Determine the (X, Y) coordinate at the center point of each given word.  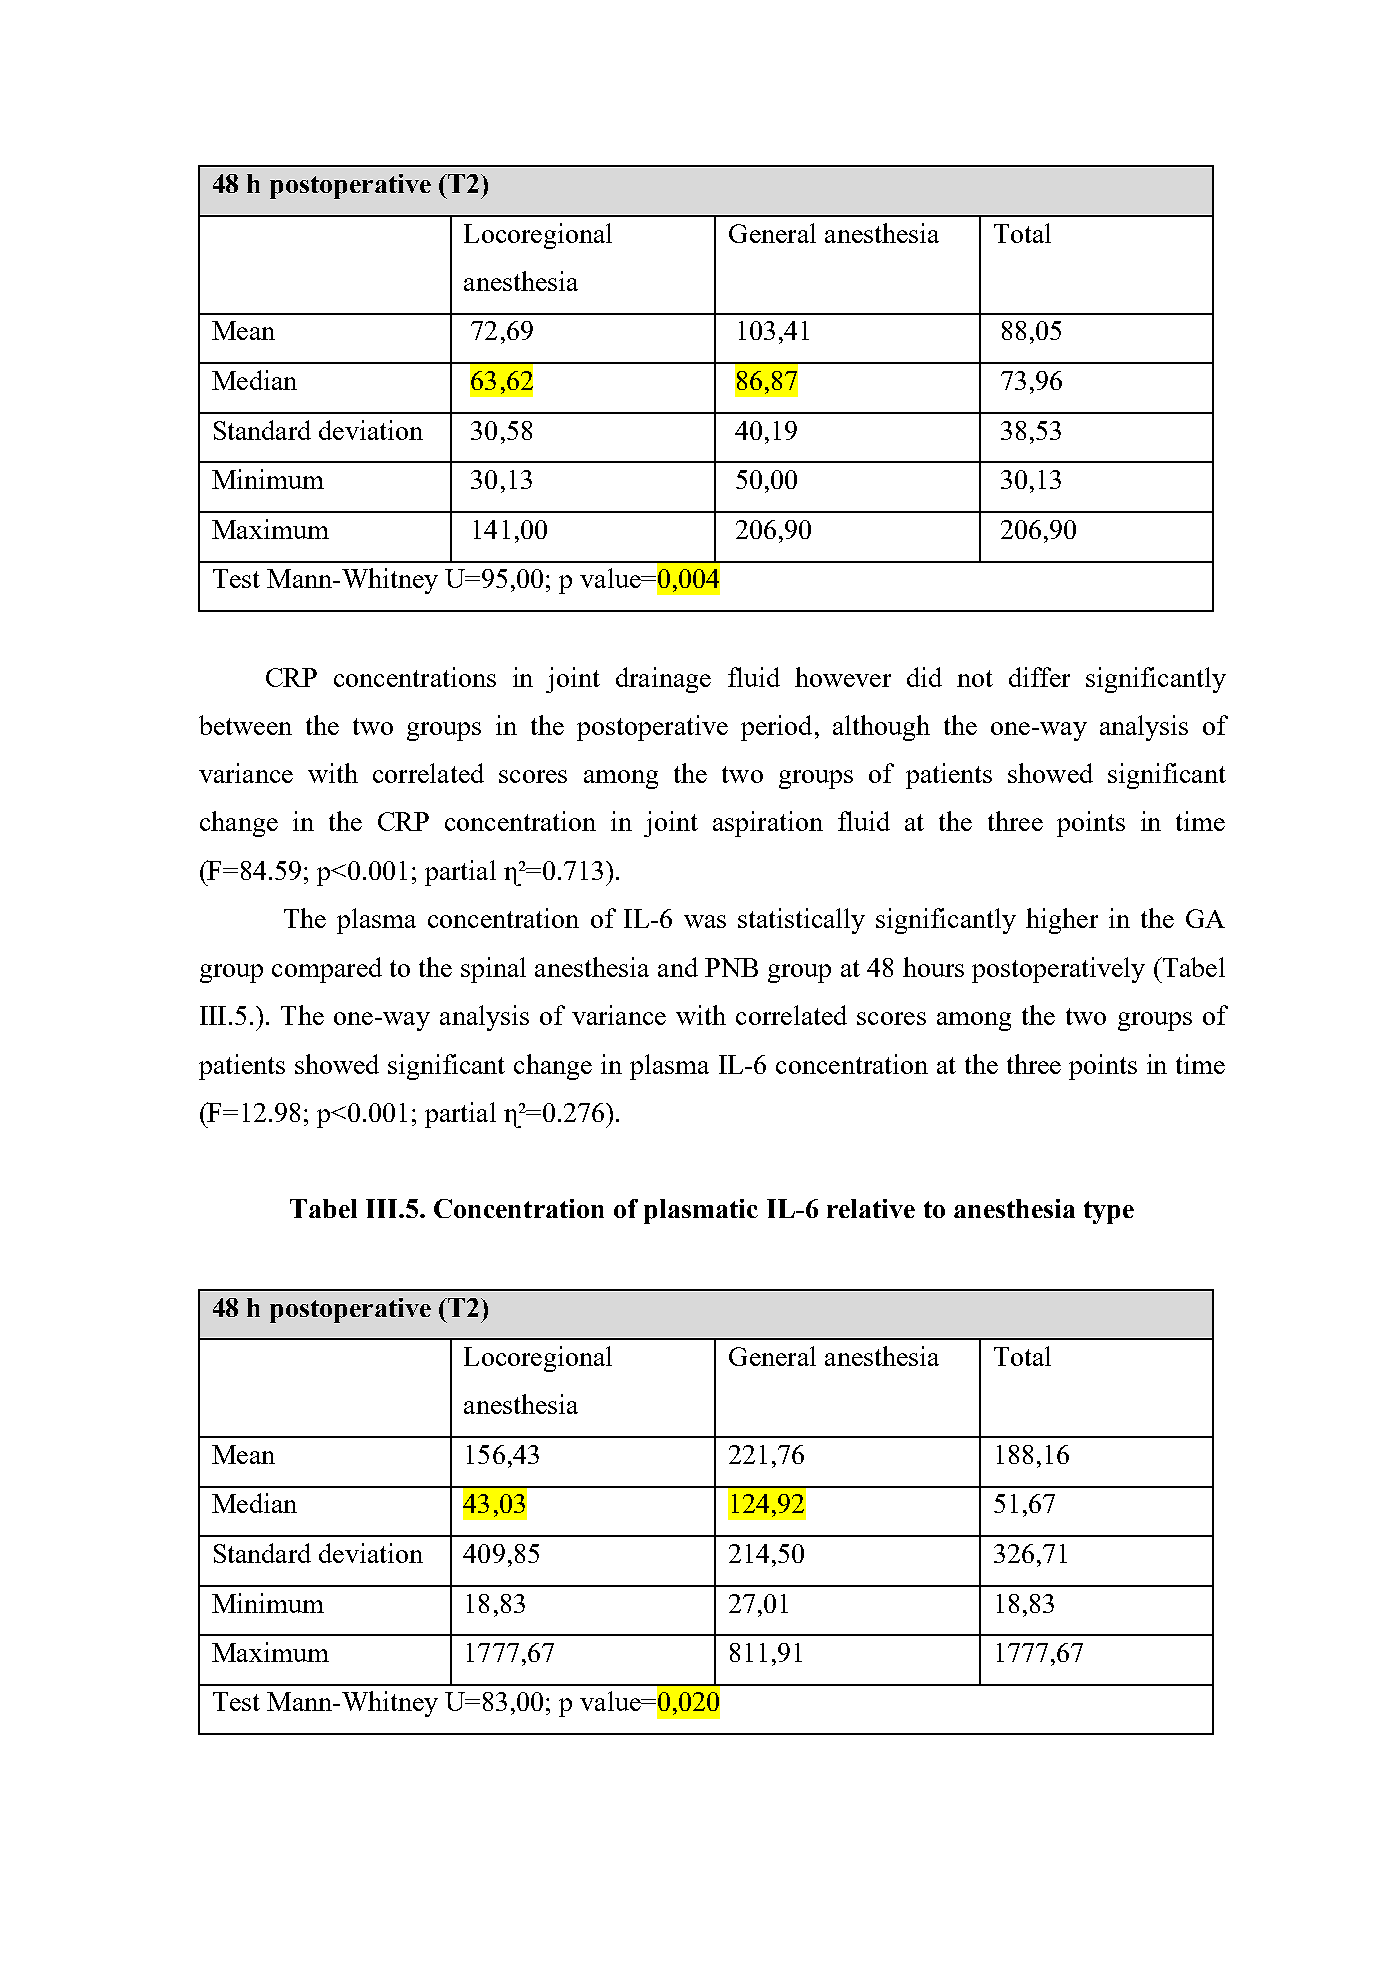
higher (1062, 921)
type (1109, 1212)
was (705, 921)
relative (871, 1208)
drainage (663, 680)
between (245, 725)
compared (327, 970)
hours (933, 967)
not (975, 678)
